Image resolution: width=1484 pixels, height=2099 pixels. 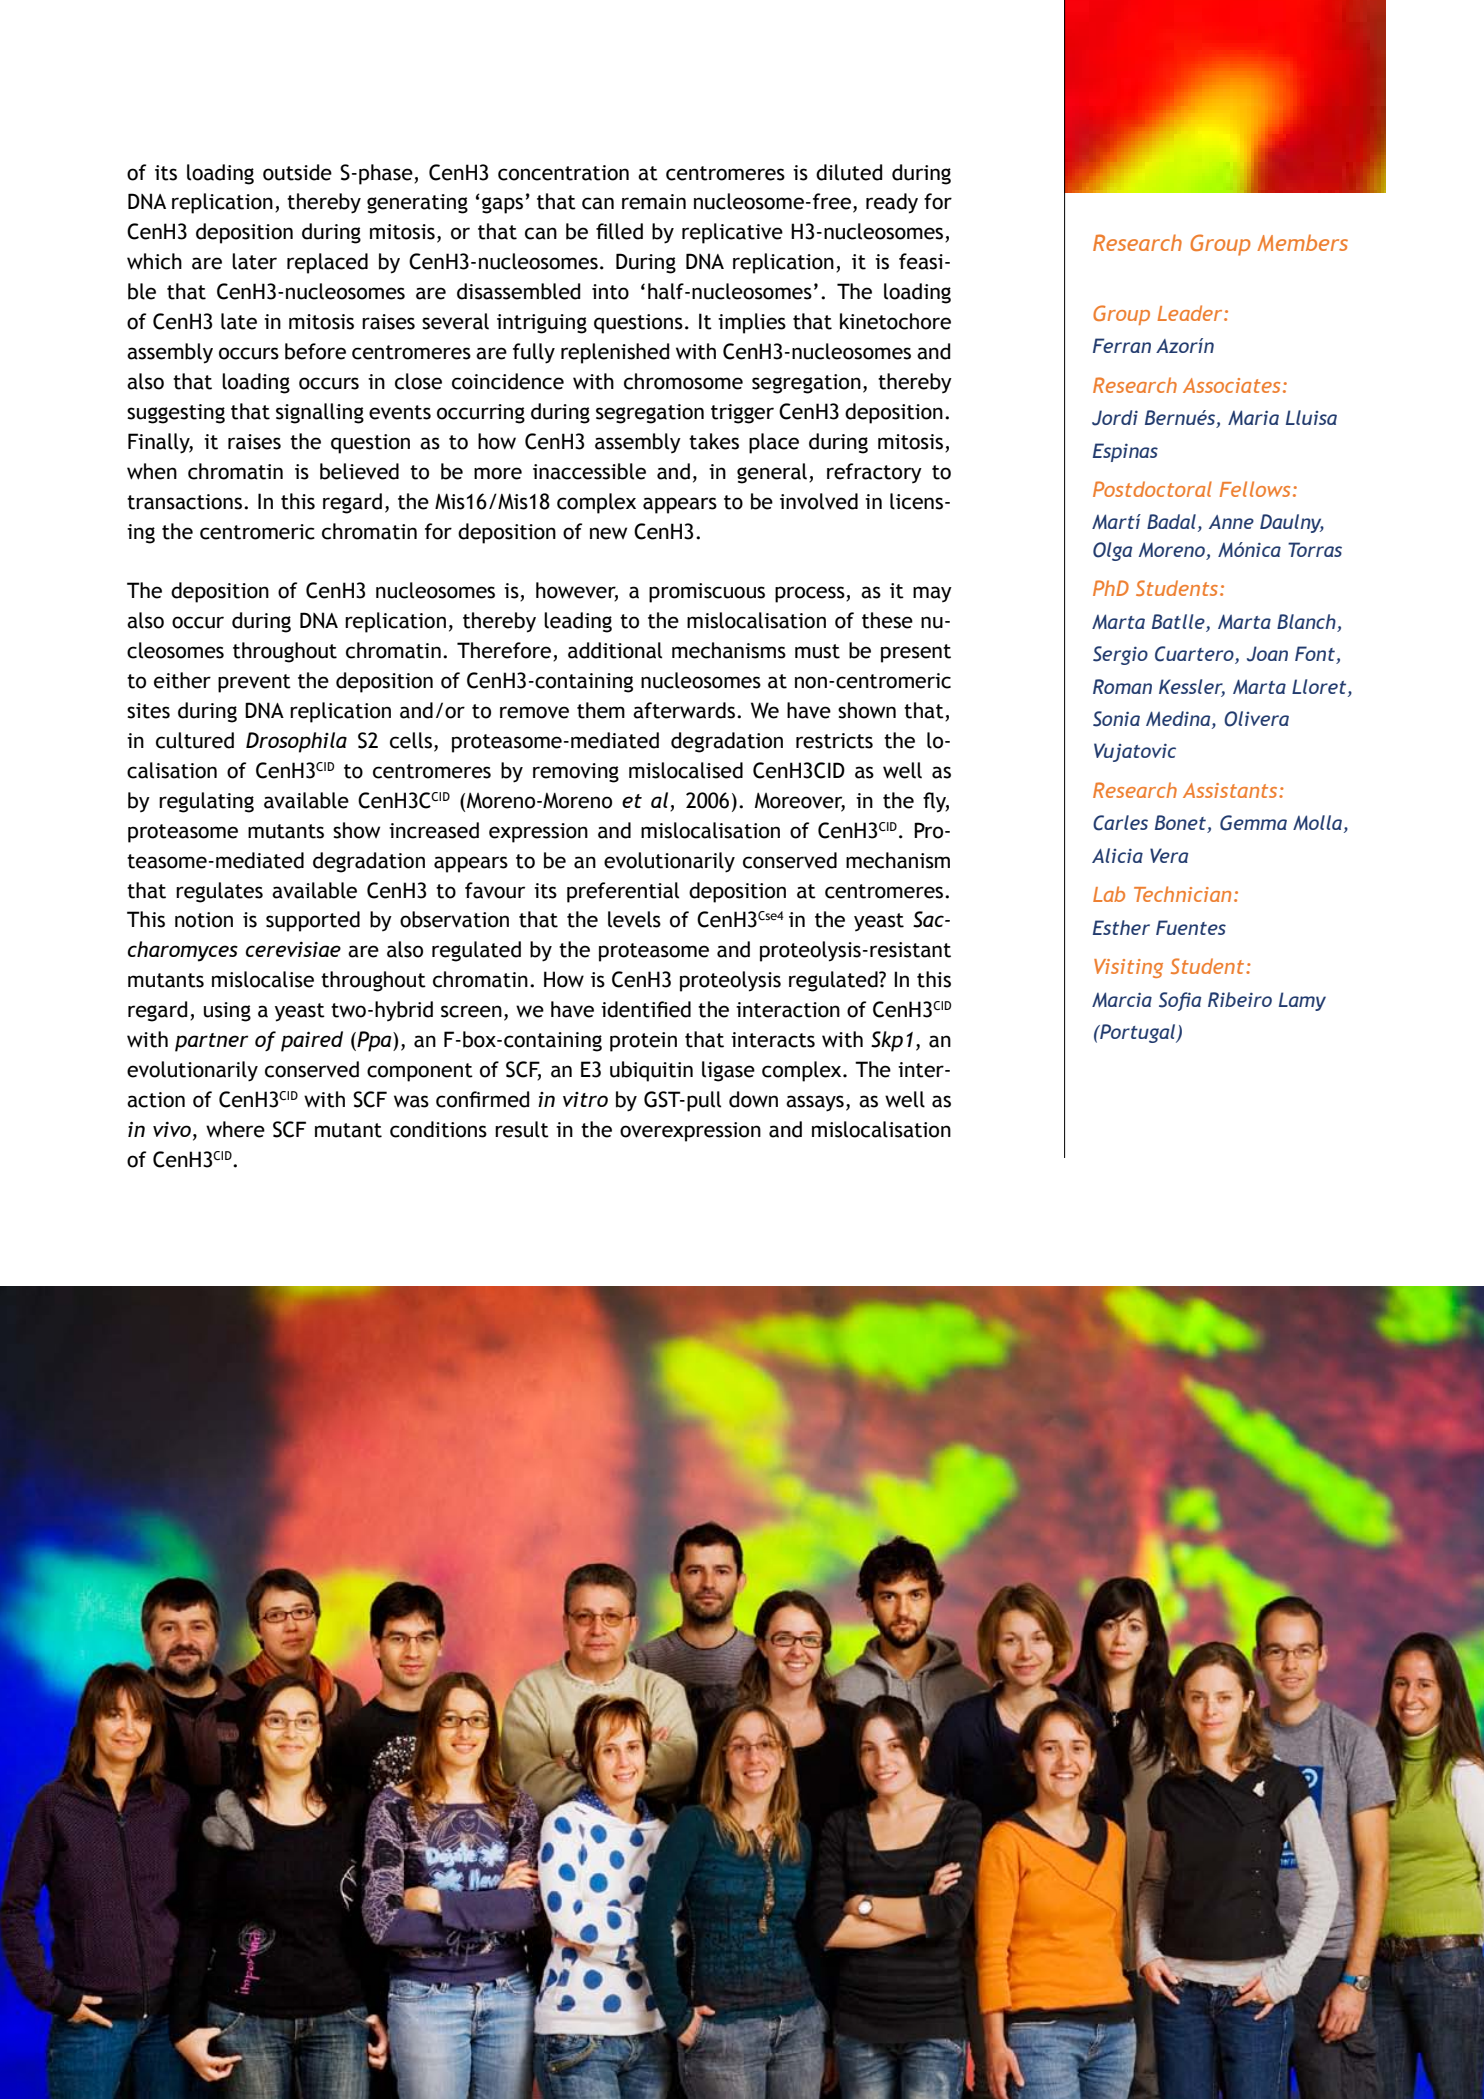 I want to click on signalling, so click(x=320, y=413).
